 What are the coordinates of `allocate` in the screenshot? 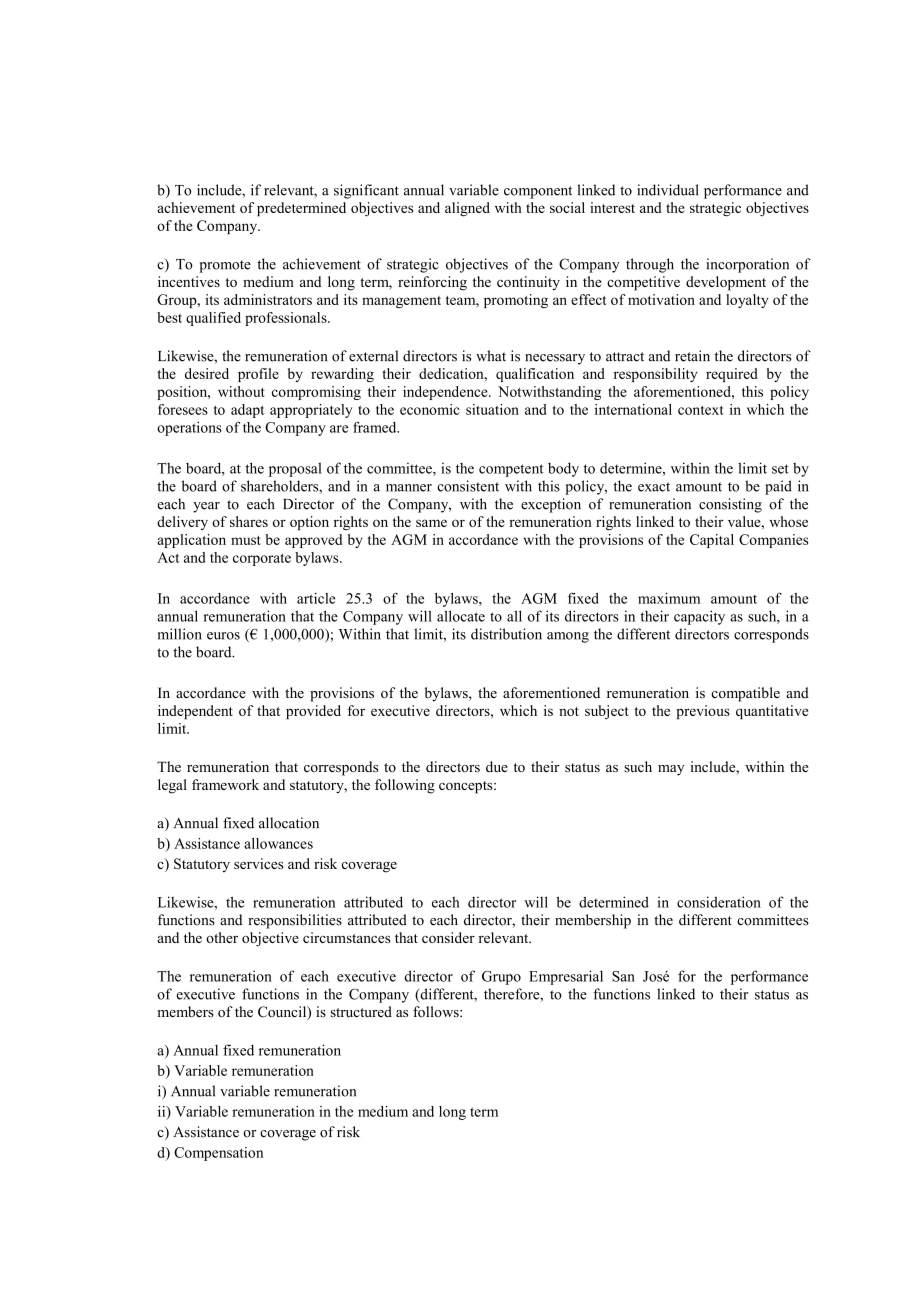 It's located at (461, 616).
